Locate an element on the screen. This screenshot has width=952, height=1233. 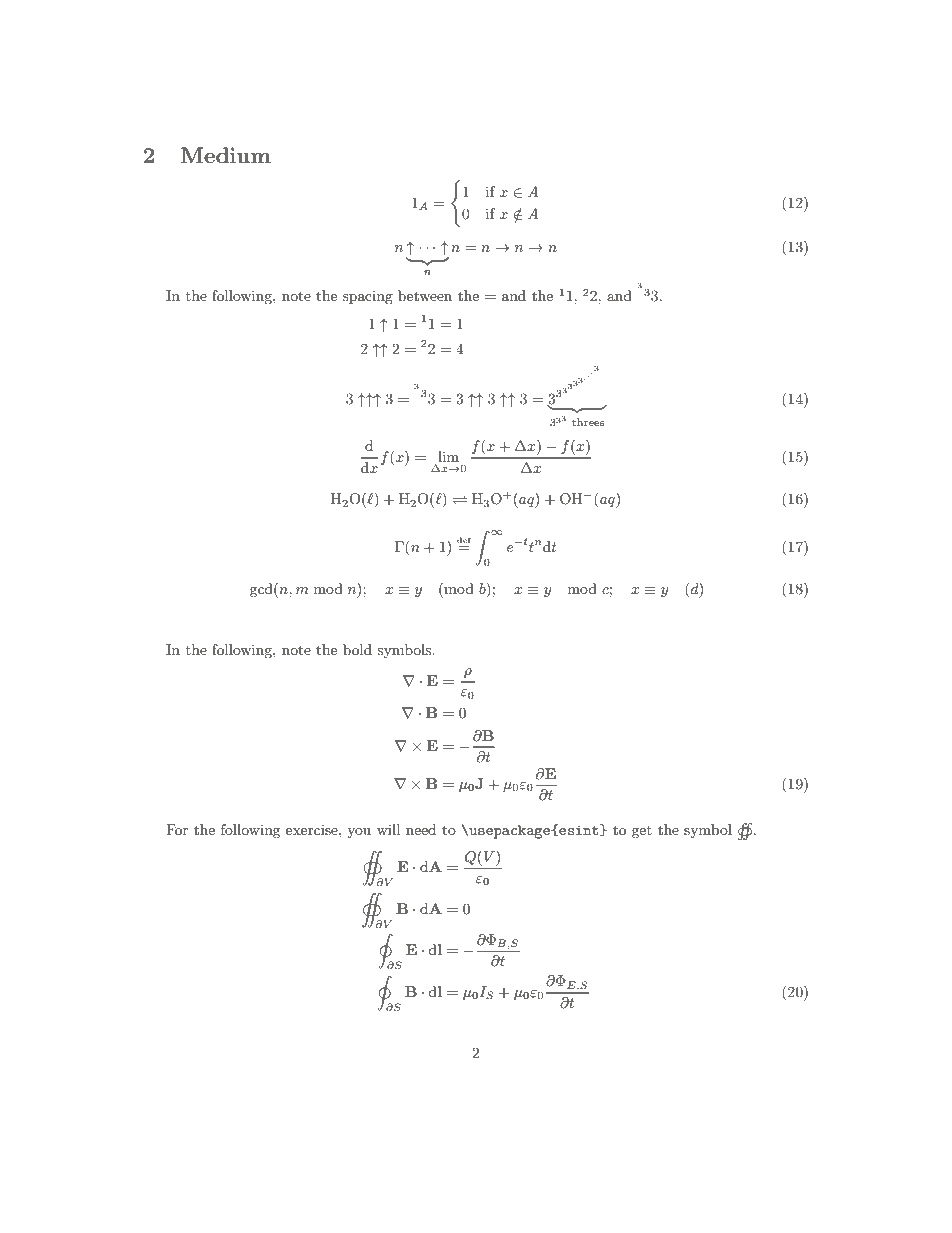
def is located at coordinates (464, 540).
